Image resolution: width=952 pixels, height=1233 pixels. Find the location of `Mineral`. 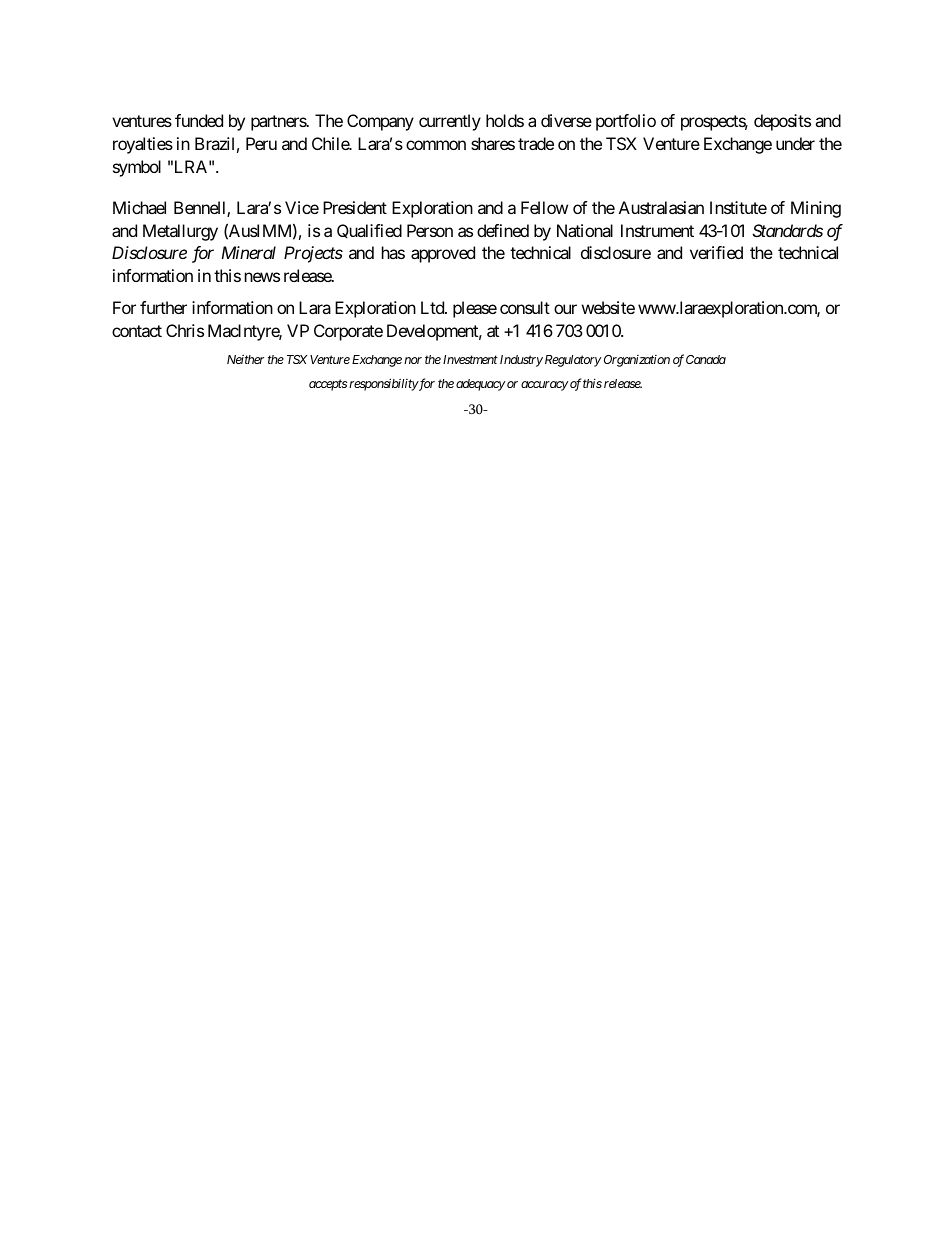

Mineral is located at coordinates (248, 252).
